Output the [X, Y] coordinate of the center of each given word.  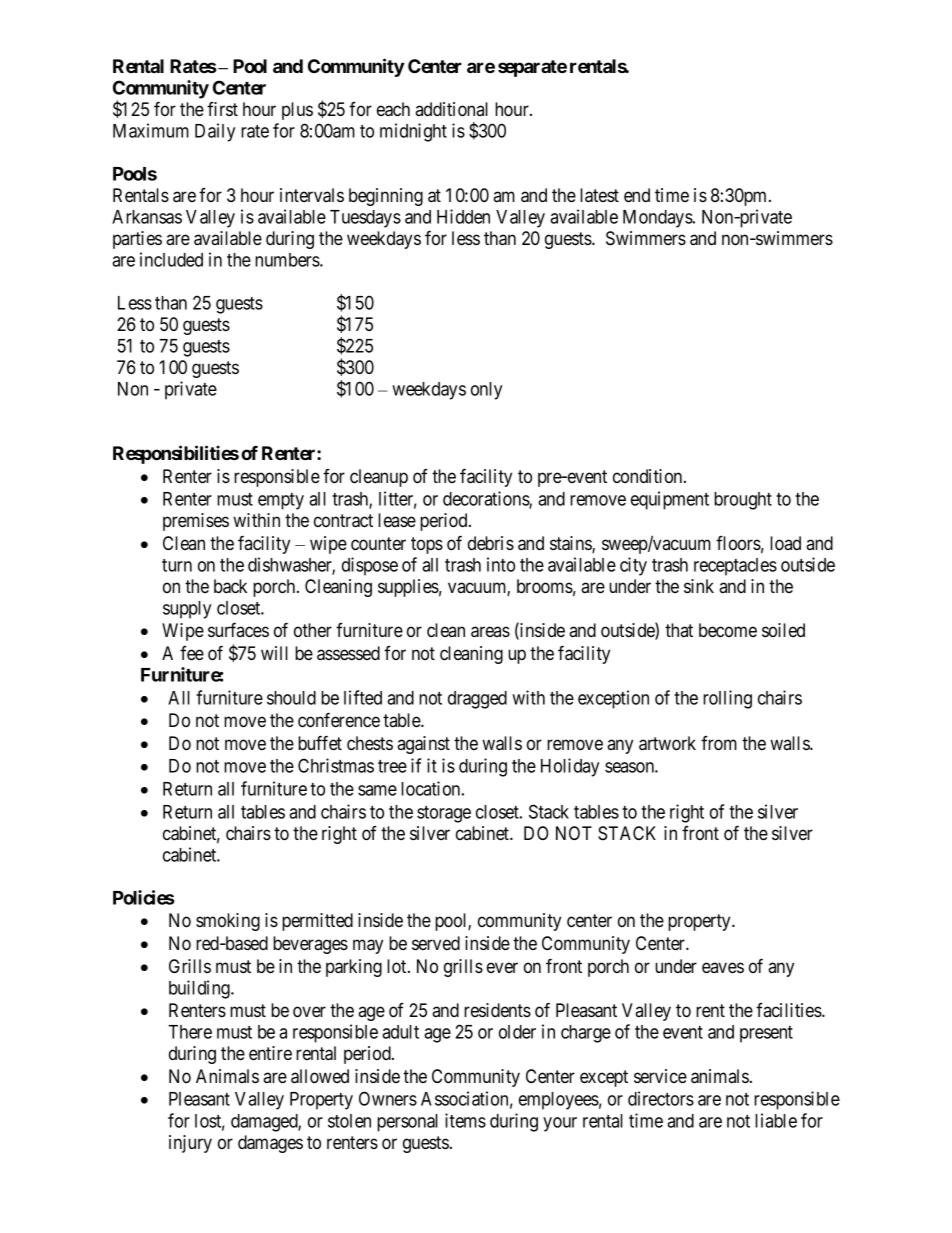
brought [743, 501]
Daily [215, 132]
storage [444, 814]
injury [190, 1144]
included [171, 259]
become [728, 630]
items [465, 1120]
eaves [723, 967]
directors [661, 1098]
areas [490, 632]
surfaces [238, 629]
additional [451, 109]
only [486, 391]
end [637, 195]
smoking [228, 922]
